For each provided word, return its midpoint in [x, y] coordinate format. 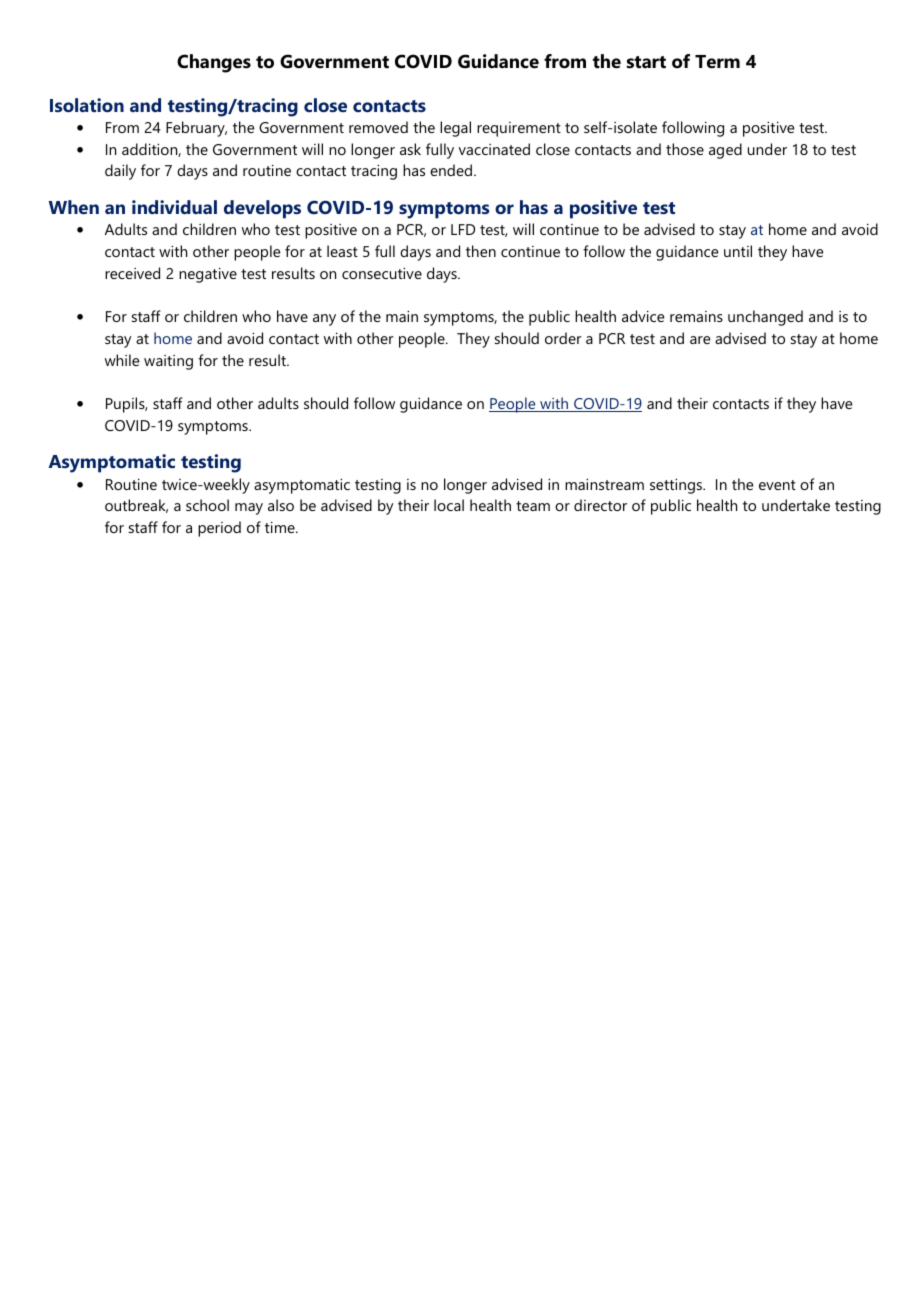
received [132, 273]
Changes [214, 63]
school [207, 505]
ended [452, 170]
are [700, 340]
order [563, 338]
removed [378, 127]
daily [120, 172]
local [449, 505]
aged [725, 151]
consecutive [382, 273]
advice [643, 316]
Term [717, 62]
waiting [168, 362]
